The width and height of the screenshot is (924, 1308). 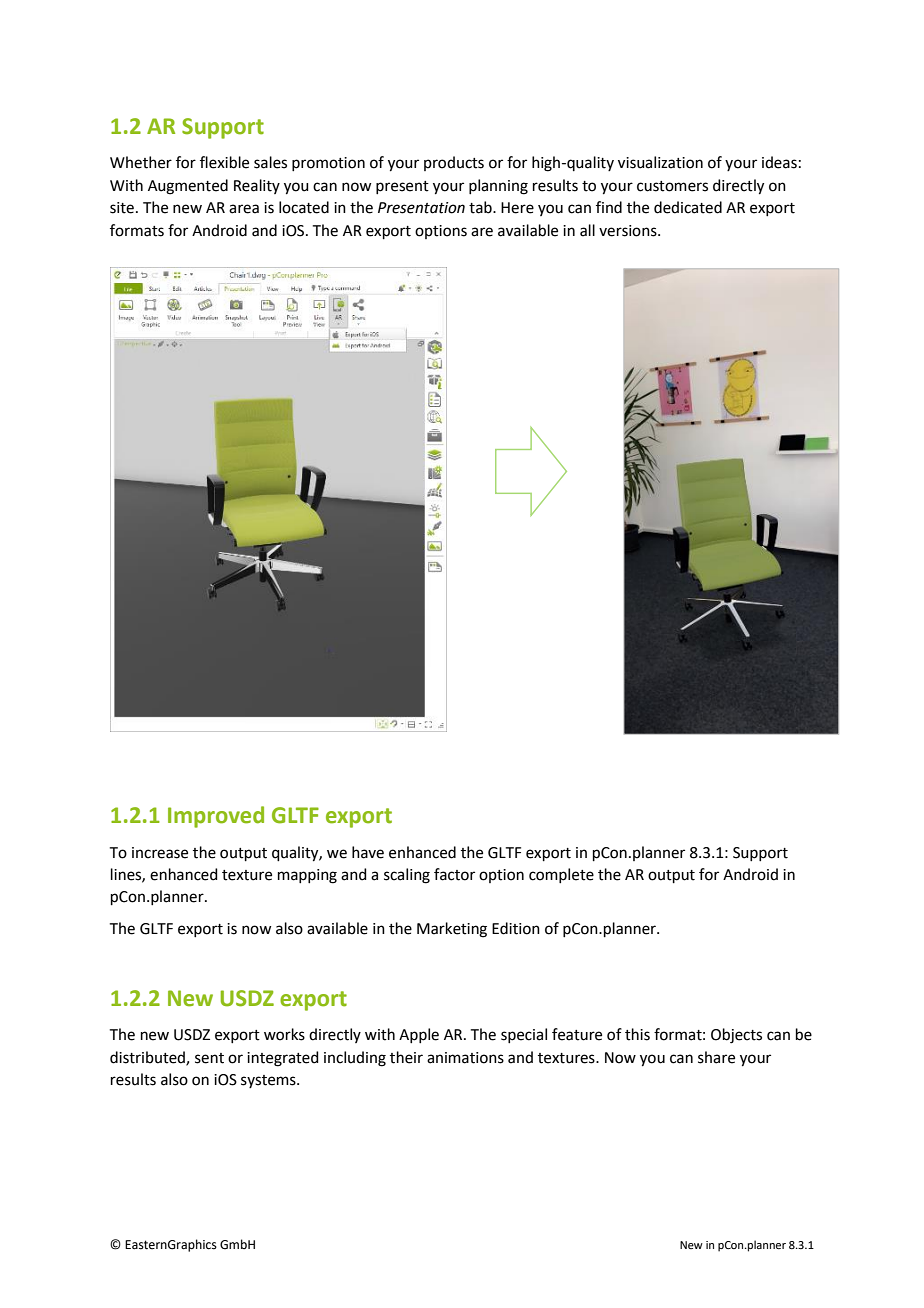 What do you see at coordinates (465, 1058) in the screenshot?
I see `animations` at bounding box center [465, 1058].
